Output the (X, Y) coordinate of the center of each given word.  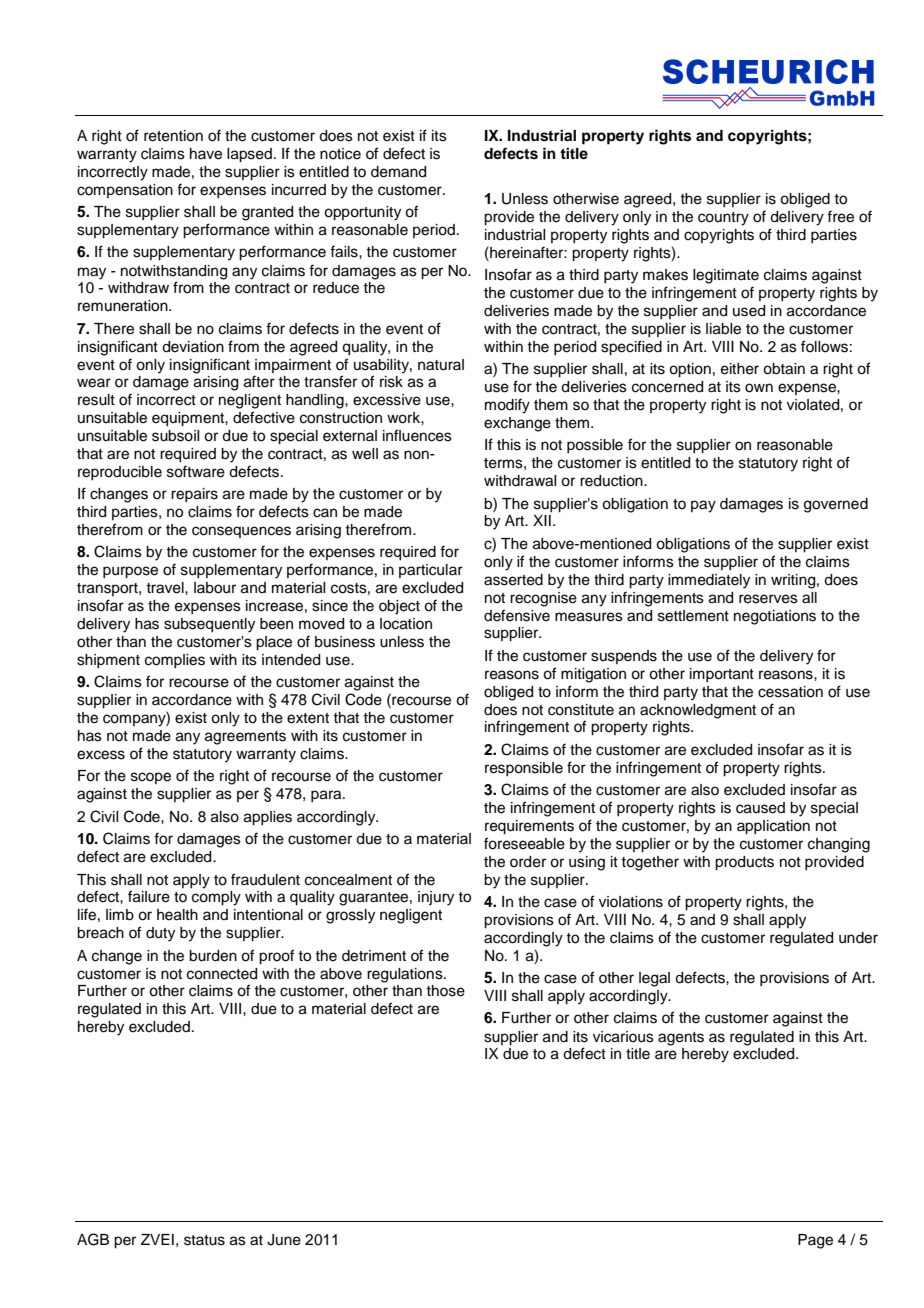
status (204, 1240)
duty (160, 934)
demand (398, 172)
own (759, 388)
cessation (790, 692)
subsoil (175, 436)
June (284, 1240)
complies (175, 661)
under (858, 938)
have (206, 154)
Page (815, 1241)
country (723, 219)
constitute (581, 710)
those (445, 991)
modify (507, 406)
